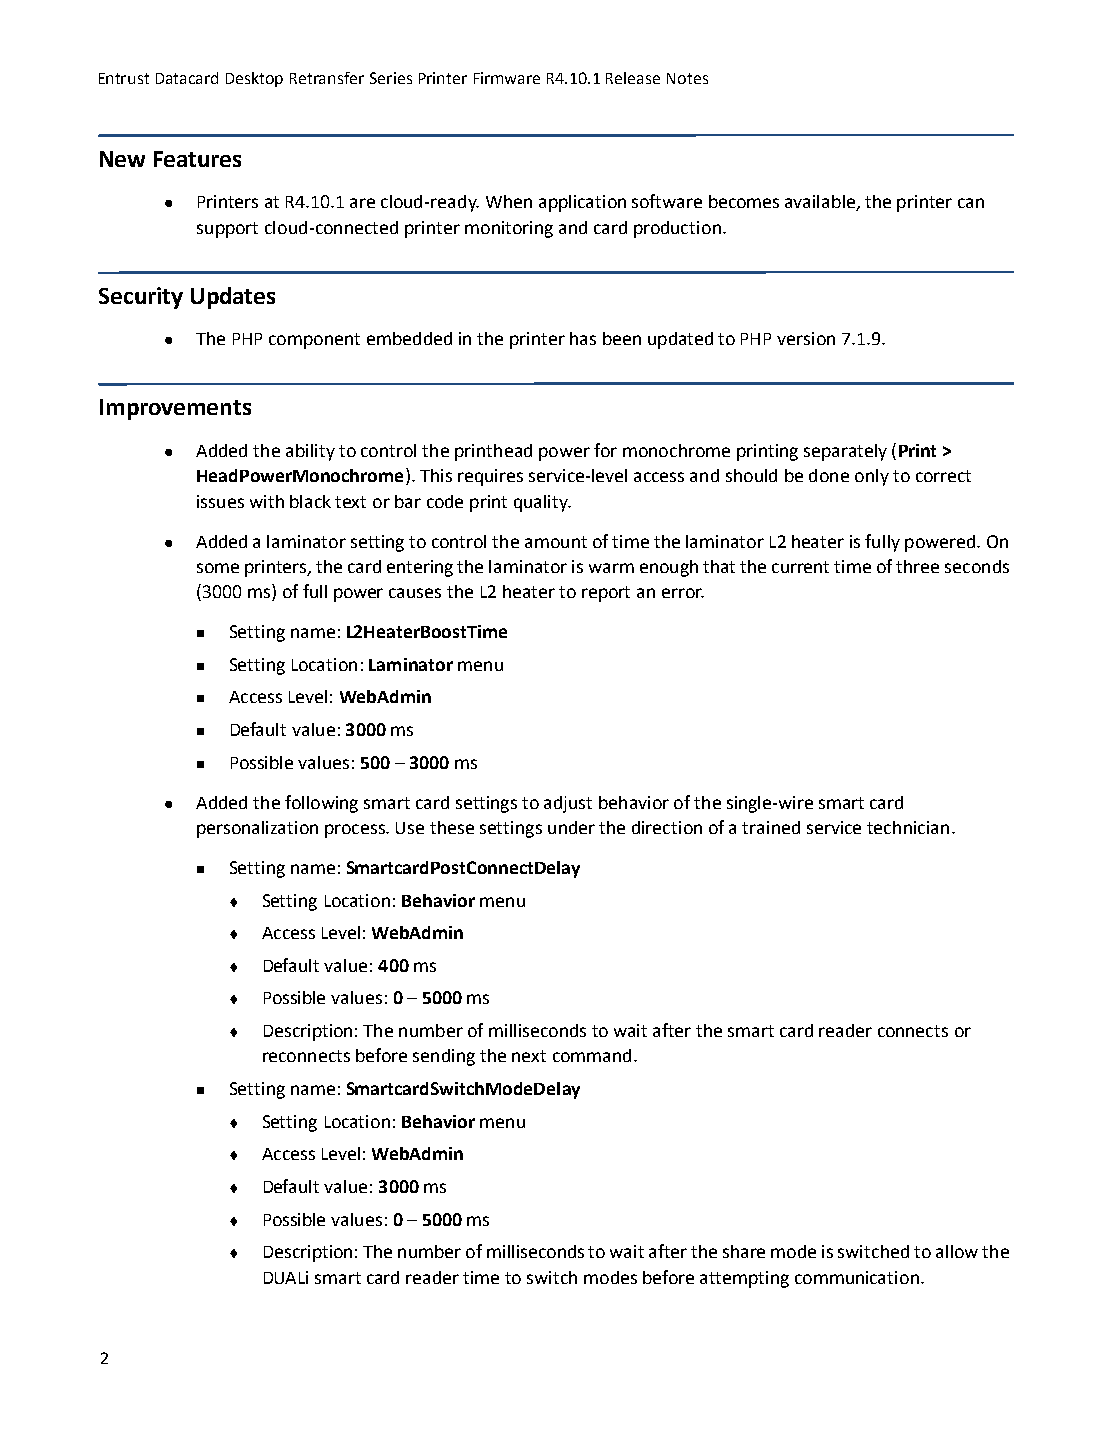 This page has height=1436, width=1110. Describe the element at coordinates (917, 566) in the page. I see `three` at that location.
